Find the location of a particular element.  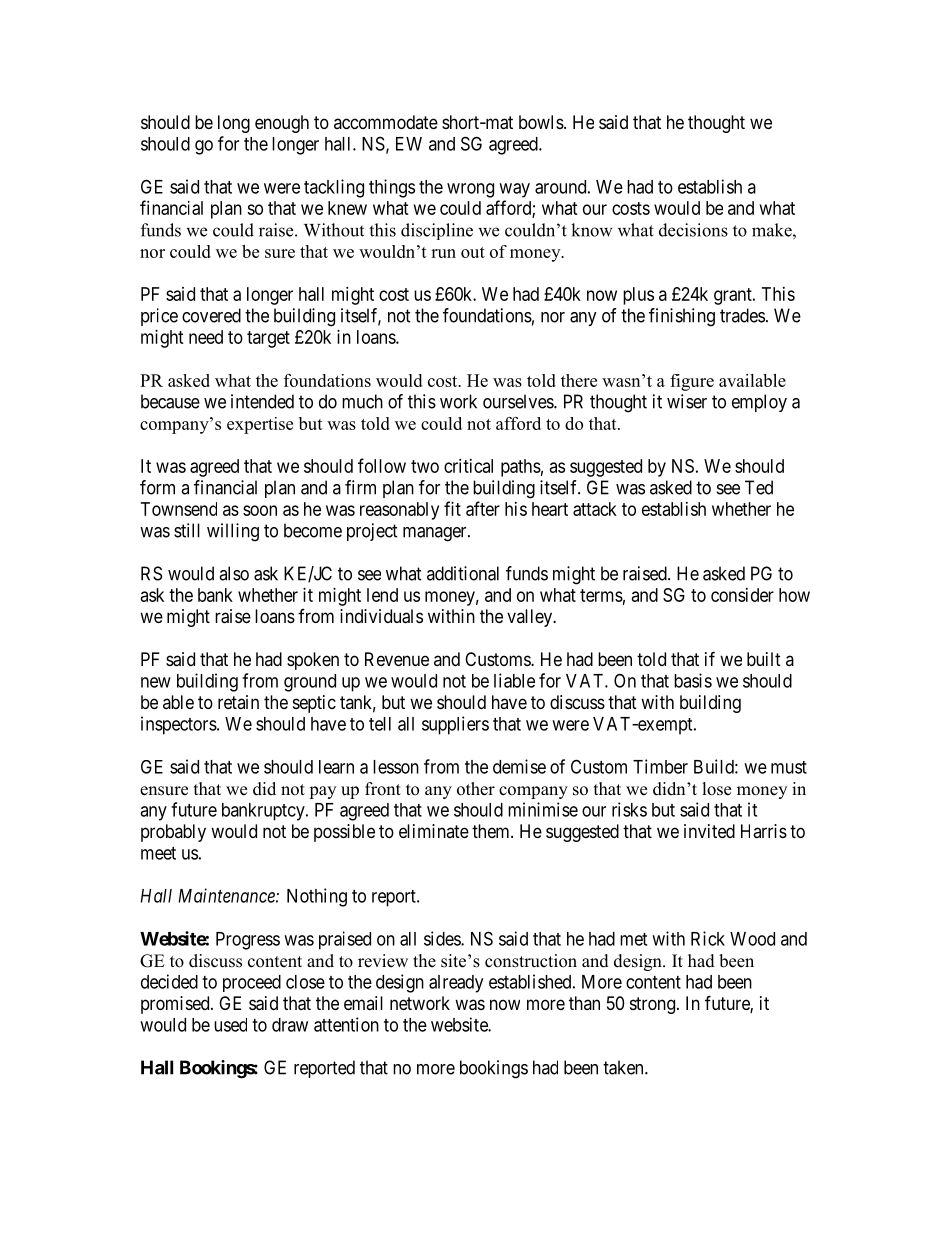

wrong is located at coordinates (470, 190).
